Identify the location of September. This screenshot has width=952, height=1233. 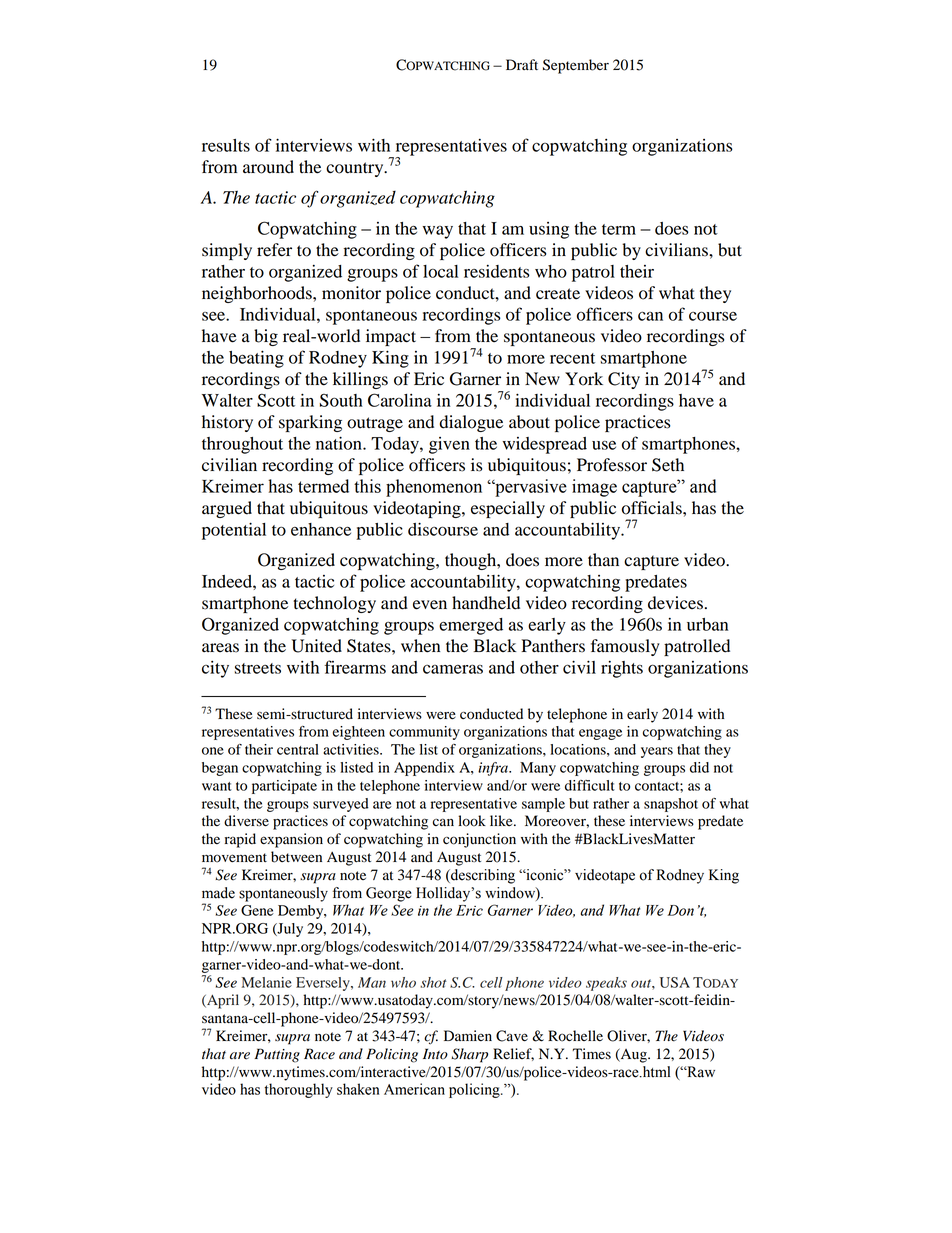
(576, 66).
